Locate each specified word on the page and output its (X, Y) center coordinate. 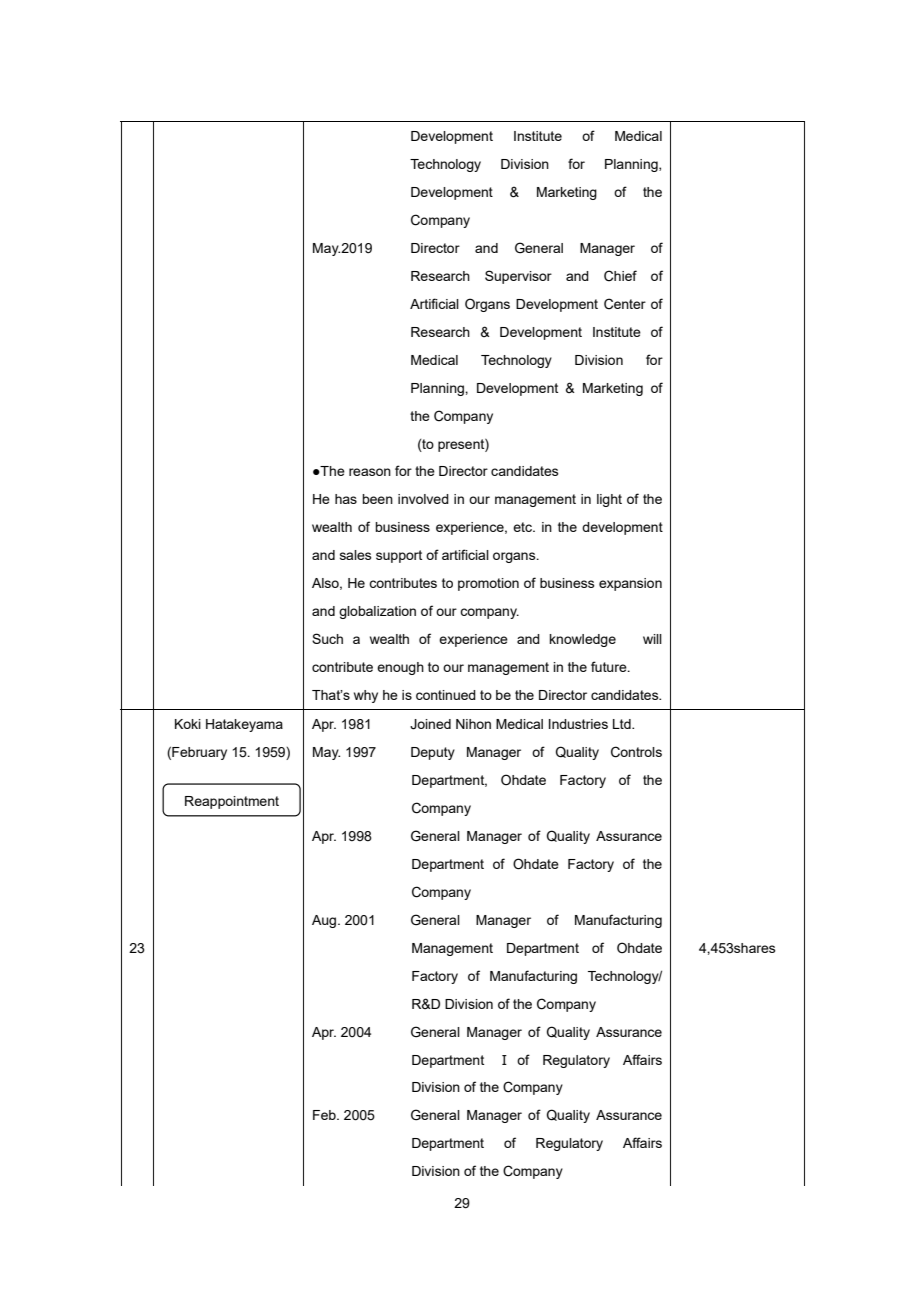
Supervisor (518, 277)
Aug (325, 921)
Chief (620, 276)
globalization (377, 612)
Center (625, 304)
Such (327, 638)
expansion (630, 584)
